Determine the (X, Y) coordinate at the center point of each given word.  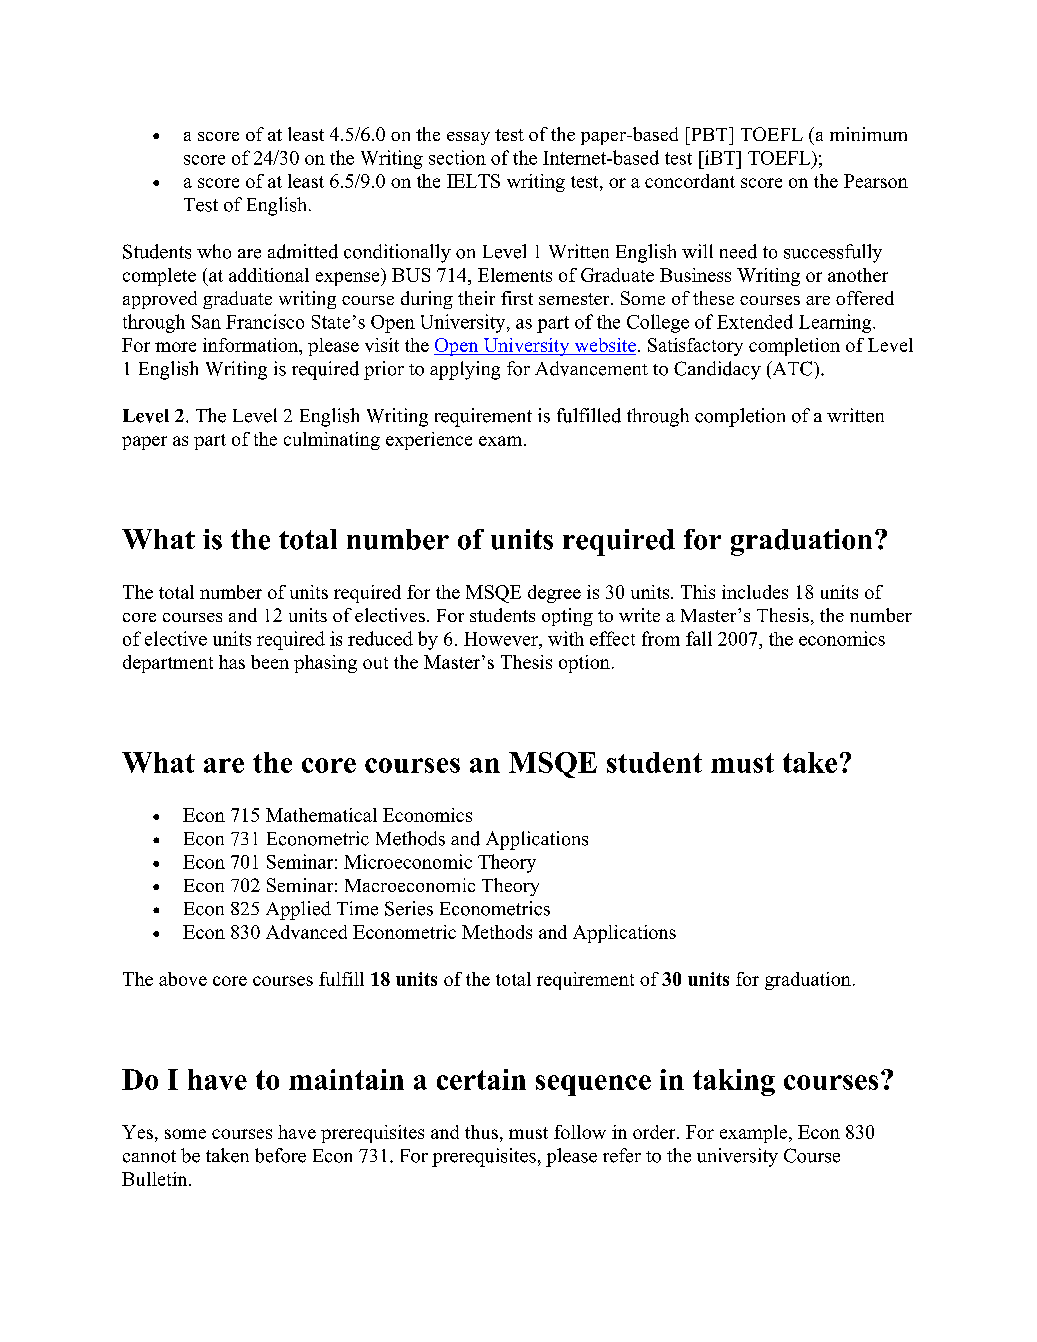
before (280, 1155)
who (214, 251)
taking (734, 1082)
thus (481, 1132)
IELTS (473, 181)
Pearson (876, 181)
